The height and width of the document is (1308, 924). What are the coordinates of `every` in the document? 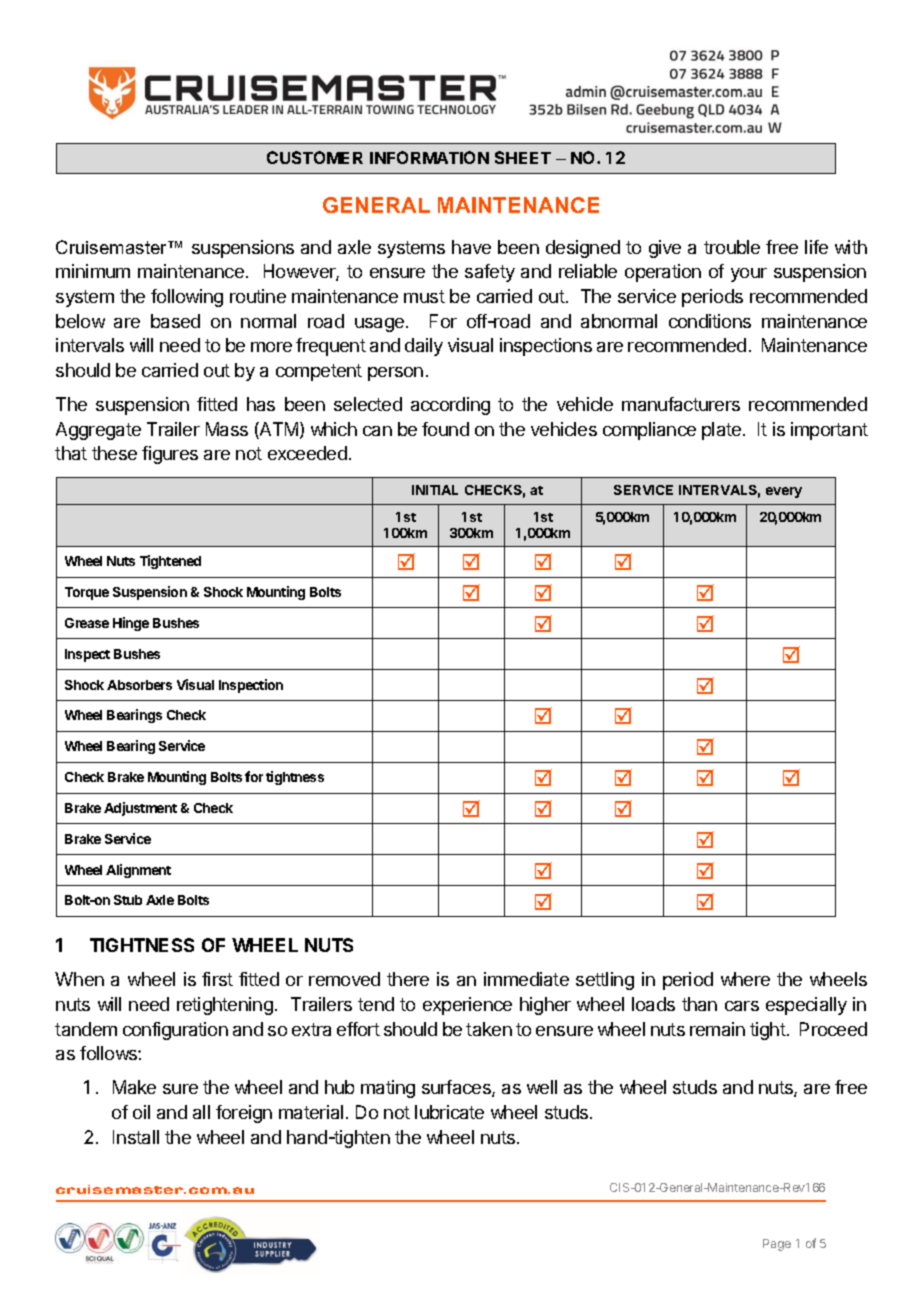 It's located at (784, 492).
